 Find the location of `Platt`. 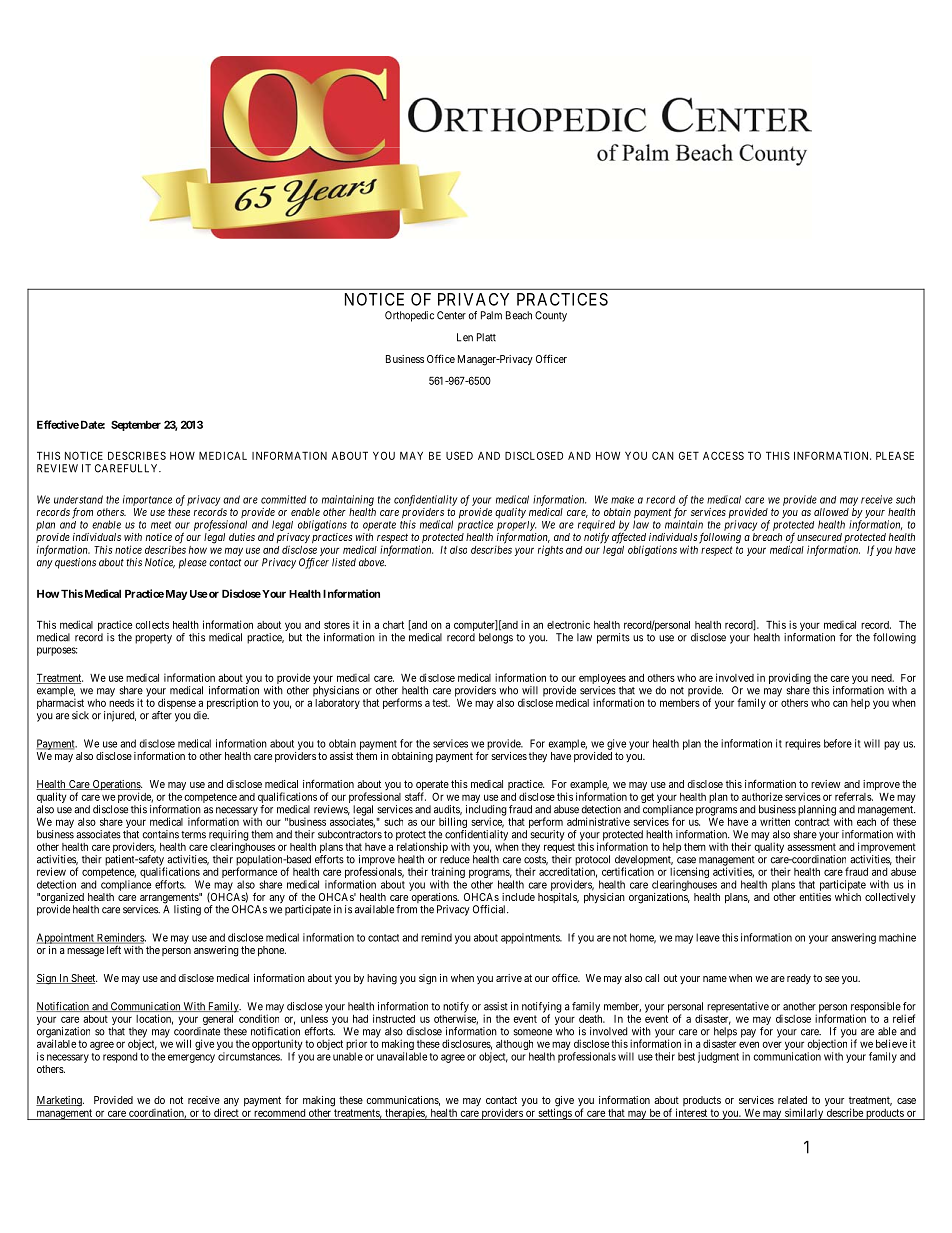

Platt is located at coordinates (486, 337).
